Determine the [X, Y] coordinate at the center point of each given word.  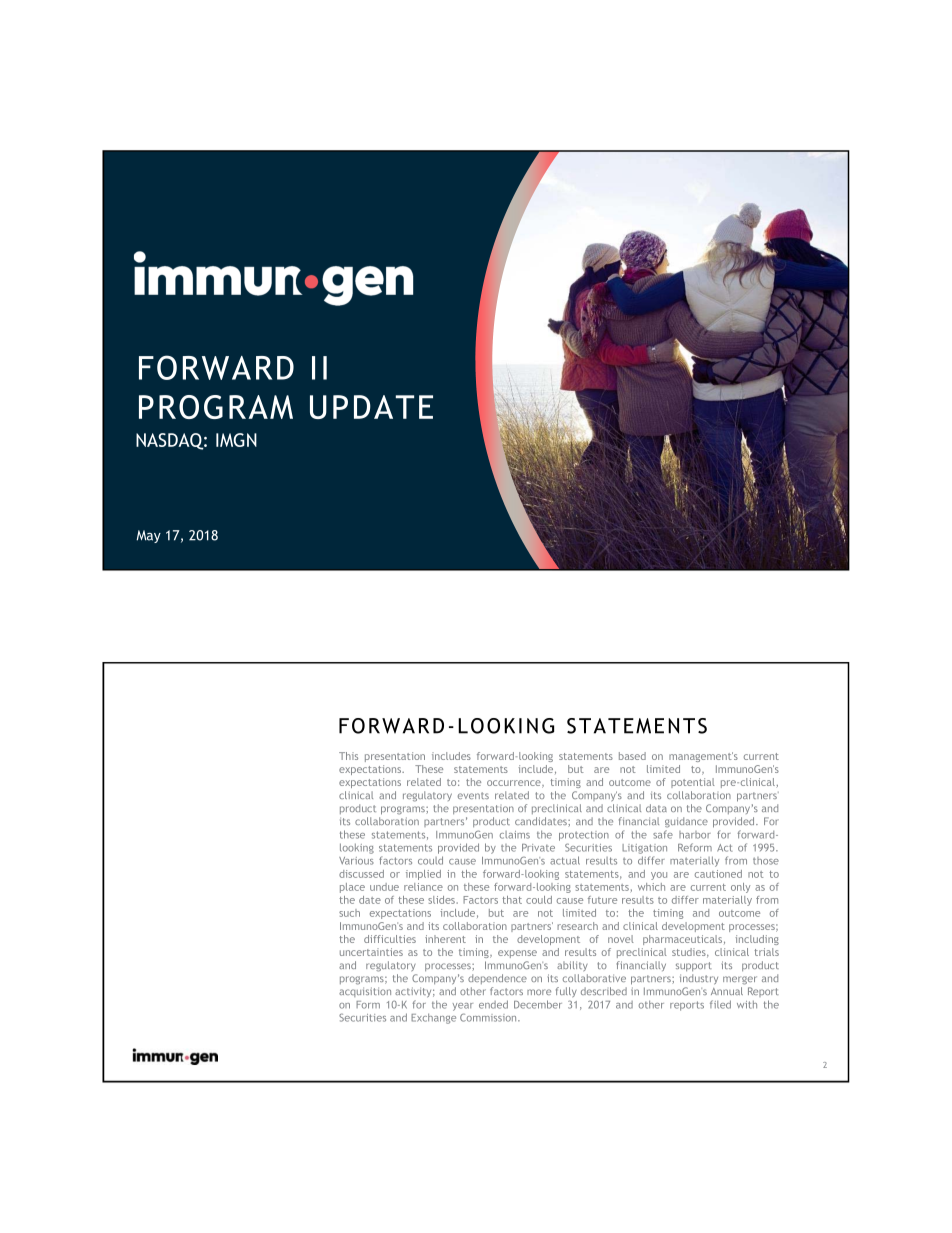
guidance [686, 822]
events [473, 795]
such [349, 913]
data [656, 808]
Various [356, 861]
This [348, 756]
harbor [695, 835]
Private [538, 848]
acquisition [365, 992]
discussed [361, 874]
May [148, 536]
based [632, 756]
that [512, 900]
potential [693, 783]
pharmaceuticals [684, 940]
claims [515, 835]
